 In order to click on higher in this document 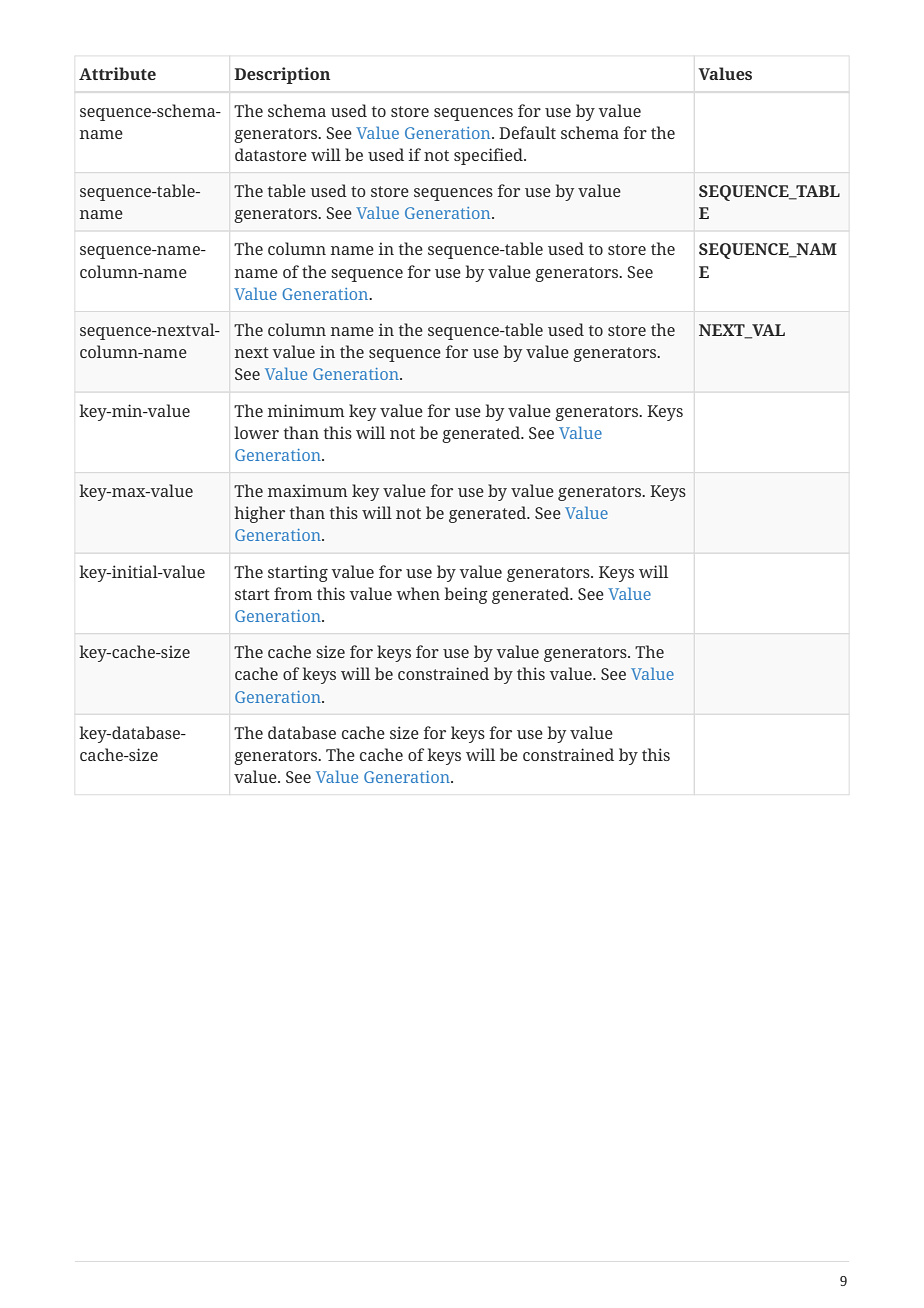, I will do `click(259, 514)`.
